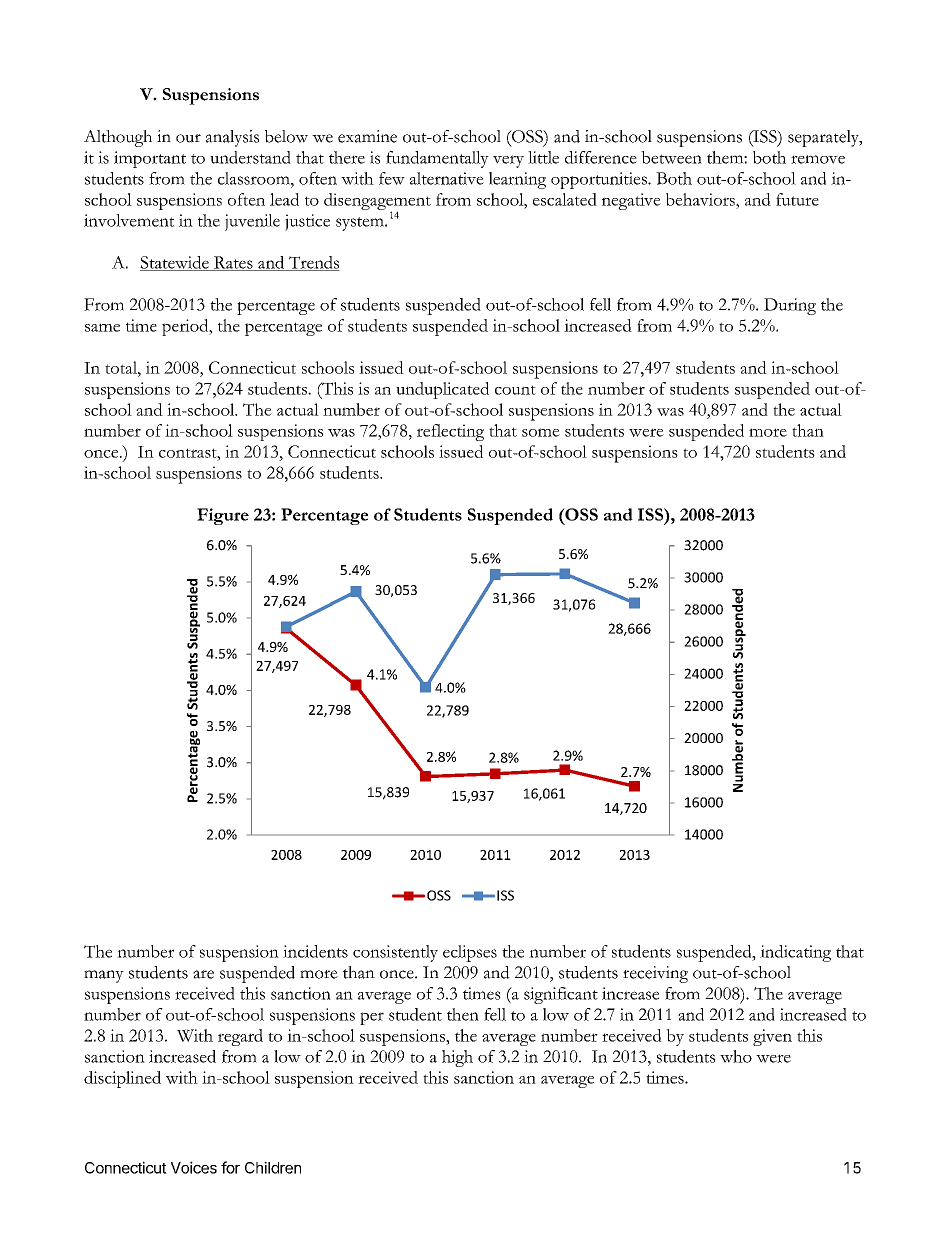  What do you see at coordinates (450, 432) in the screenshot?
I see `reflecting` at bounding box center [450, 432].
